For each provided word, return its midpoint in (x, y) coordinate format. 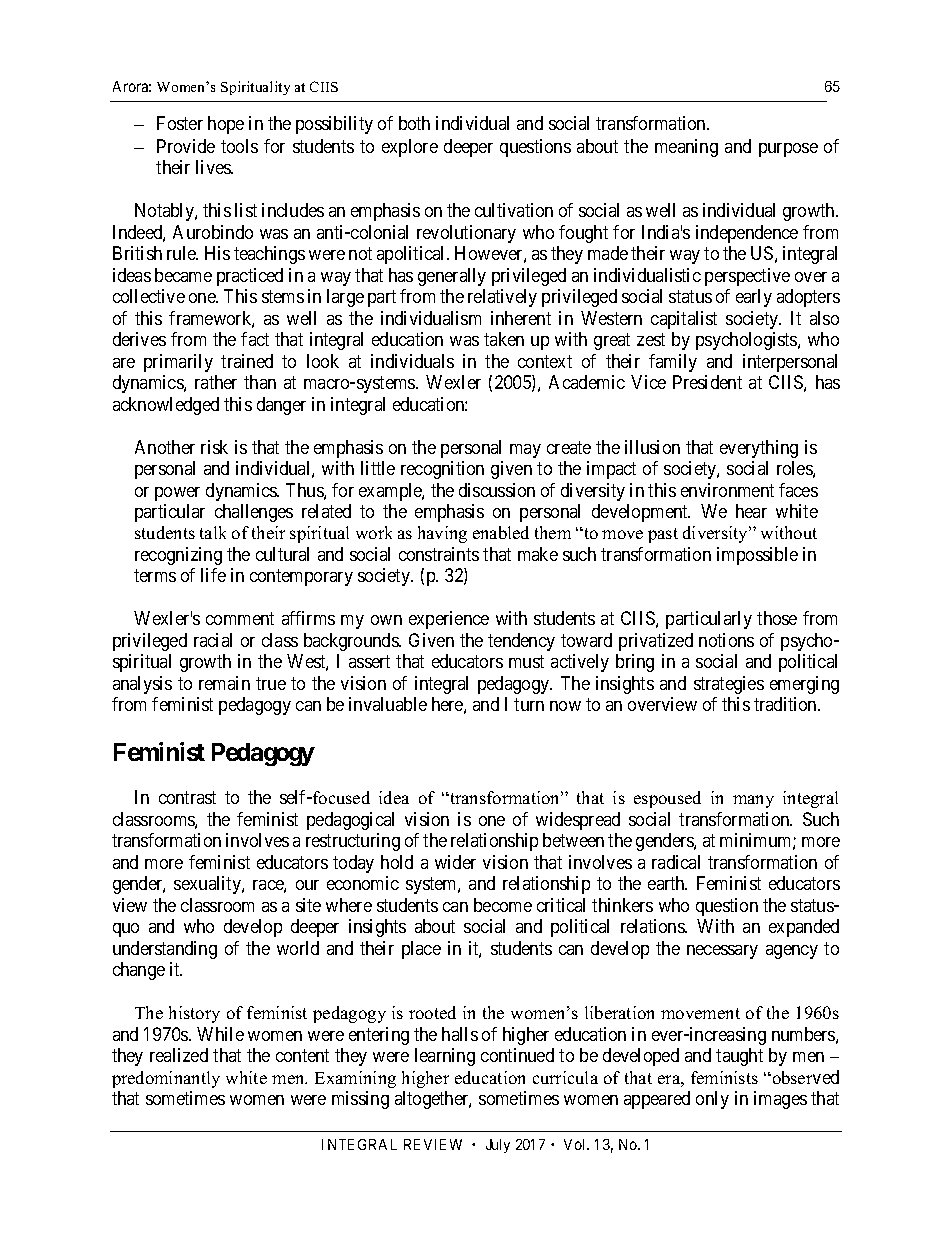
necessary (722, 952)
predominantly (166, 1079)
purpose (788, 150)
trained (247, 361)
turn (529, 705)
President (707, 382)
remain (224, 683)
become (503, 905)
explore (410, 148)
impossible (757, 556)
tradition (787, 704)
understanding (165, 950)
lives (214, 167)
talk (213, 532)
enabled (501, 532)
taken (504, 339)
